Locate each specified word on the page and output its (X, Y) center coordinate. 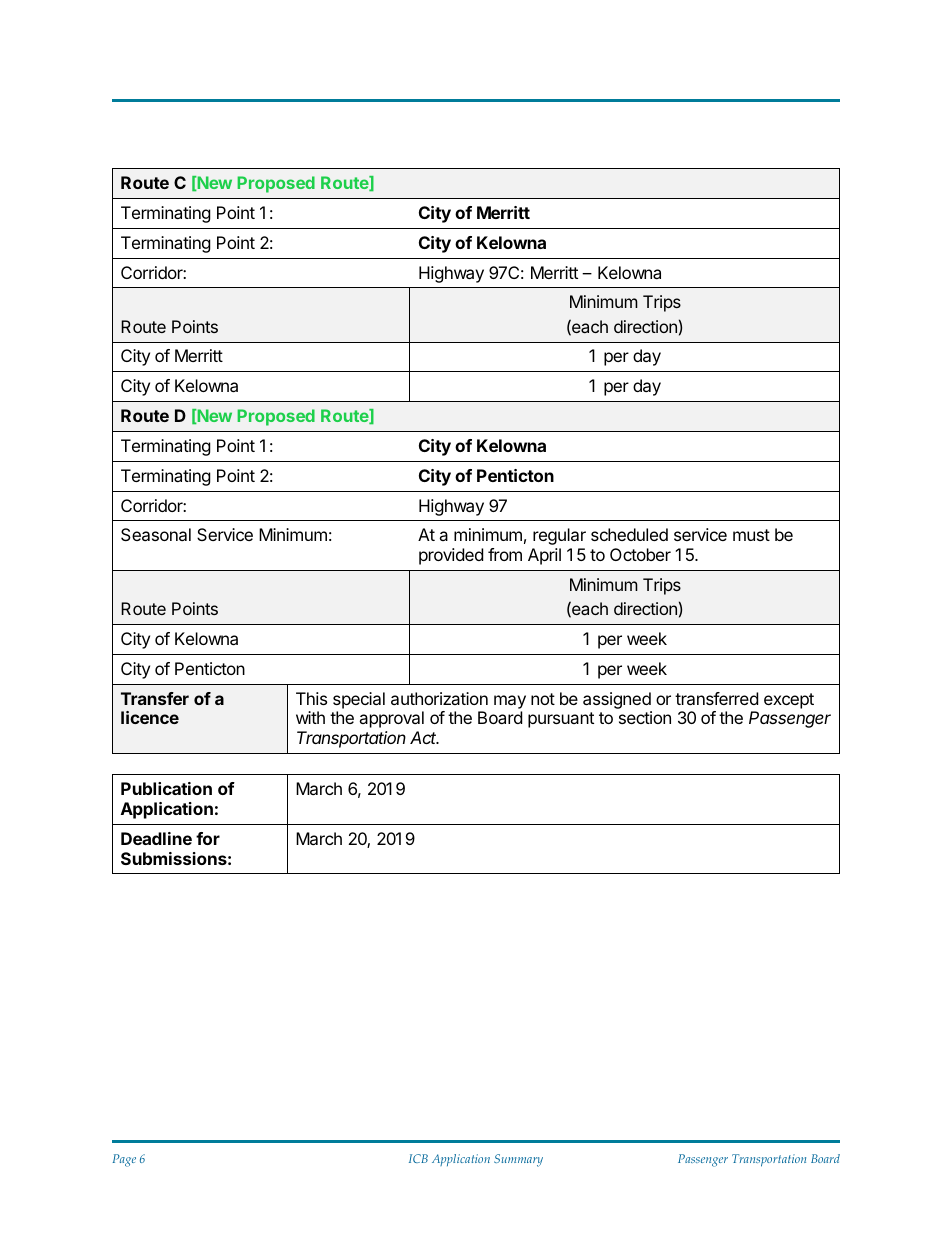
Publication (166, 788)
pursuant (561, 720)
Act (424, 737)
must (751, 535)
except (789, 701)
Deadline (156, 838)
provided (451, 556)
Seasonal (156, 534)
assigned (617, 700)
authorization (439, 698)
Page (124, 1160)
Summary (518, 1160)
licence (150, 717)
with (310, 717)
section (645, 717)
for (208, 838)
